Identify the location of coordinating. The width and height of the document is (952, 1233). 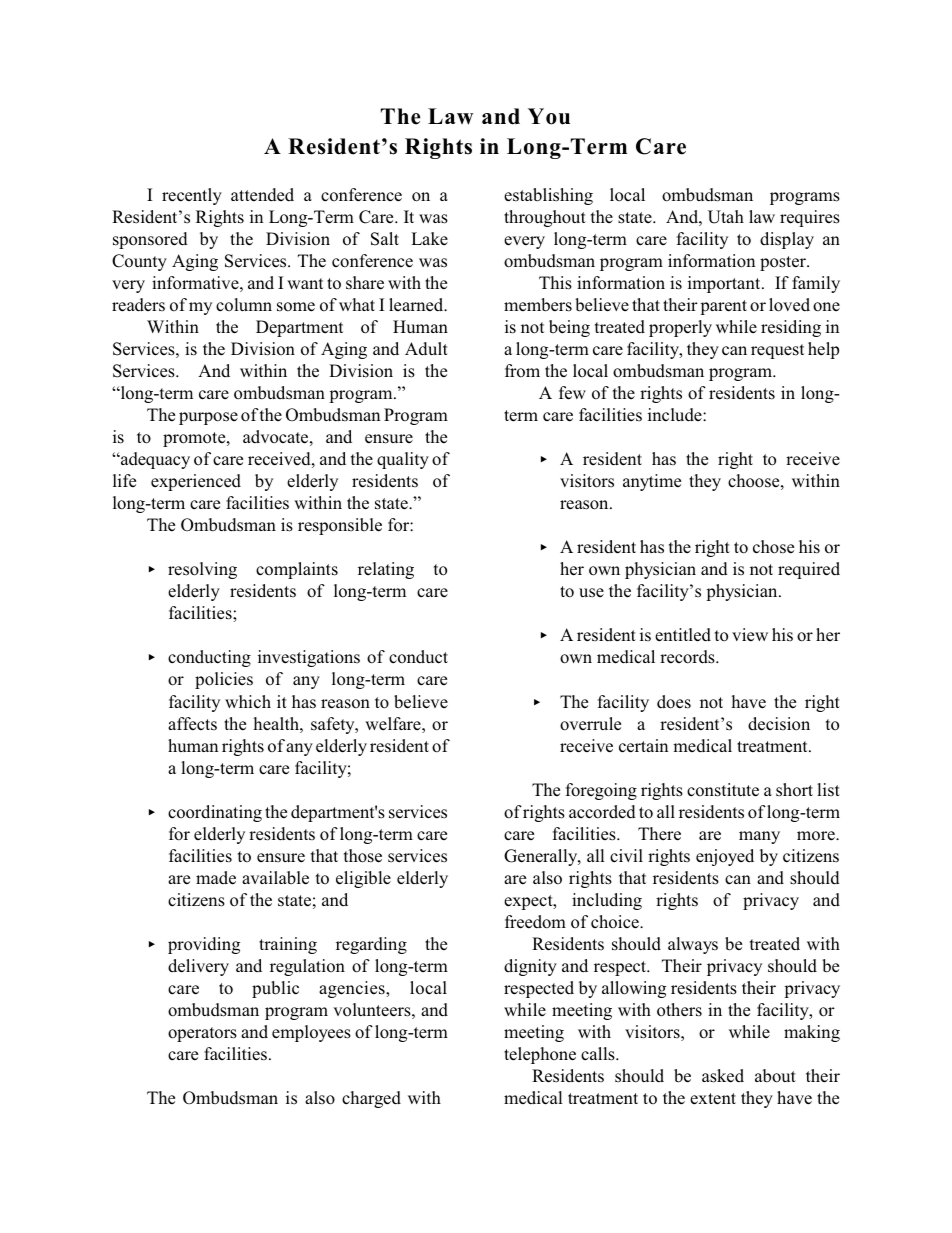
(215, 813).
